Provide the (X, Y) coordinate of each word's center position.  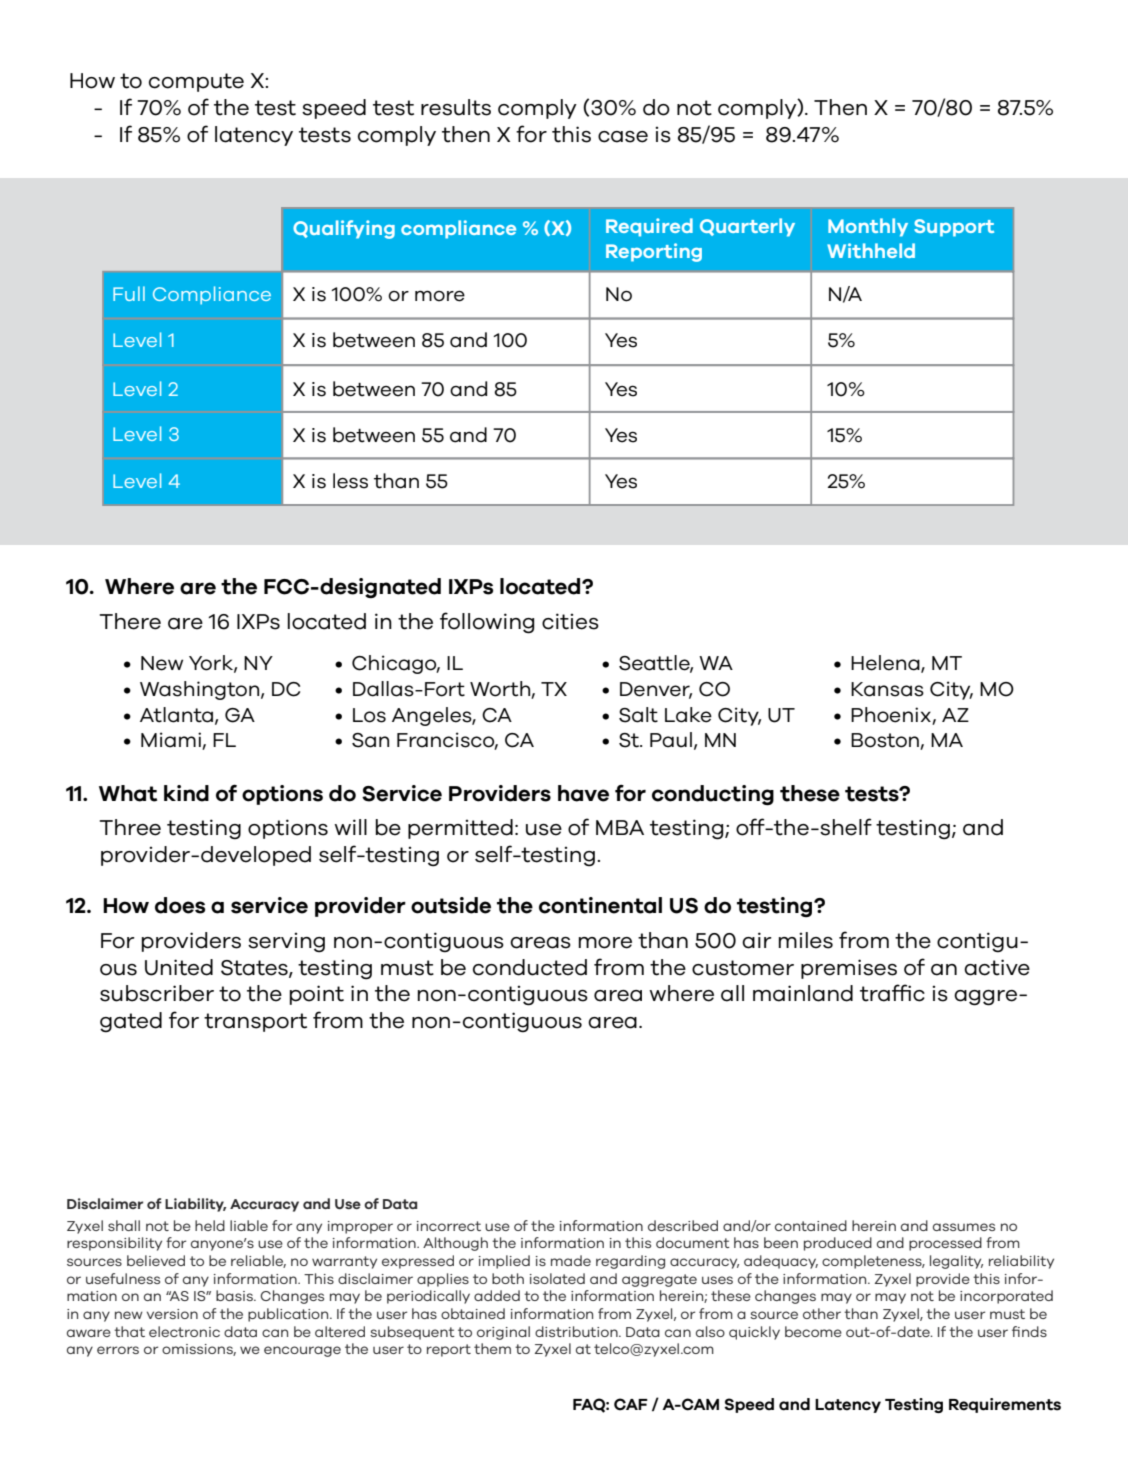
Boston (886, 741)
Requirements (1005, 1405)
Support (954, 228)
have (583, 793)
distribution (577, 1331)
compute (196, 82)
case (623, 137)
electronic (184, 1331)
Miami (172, 741)
